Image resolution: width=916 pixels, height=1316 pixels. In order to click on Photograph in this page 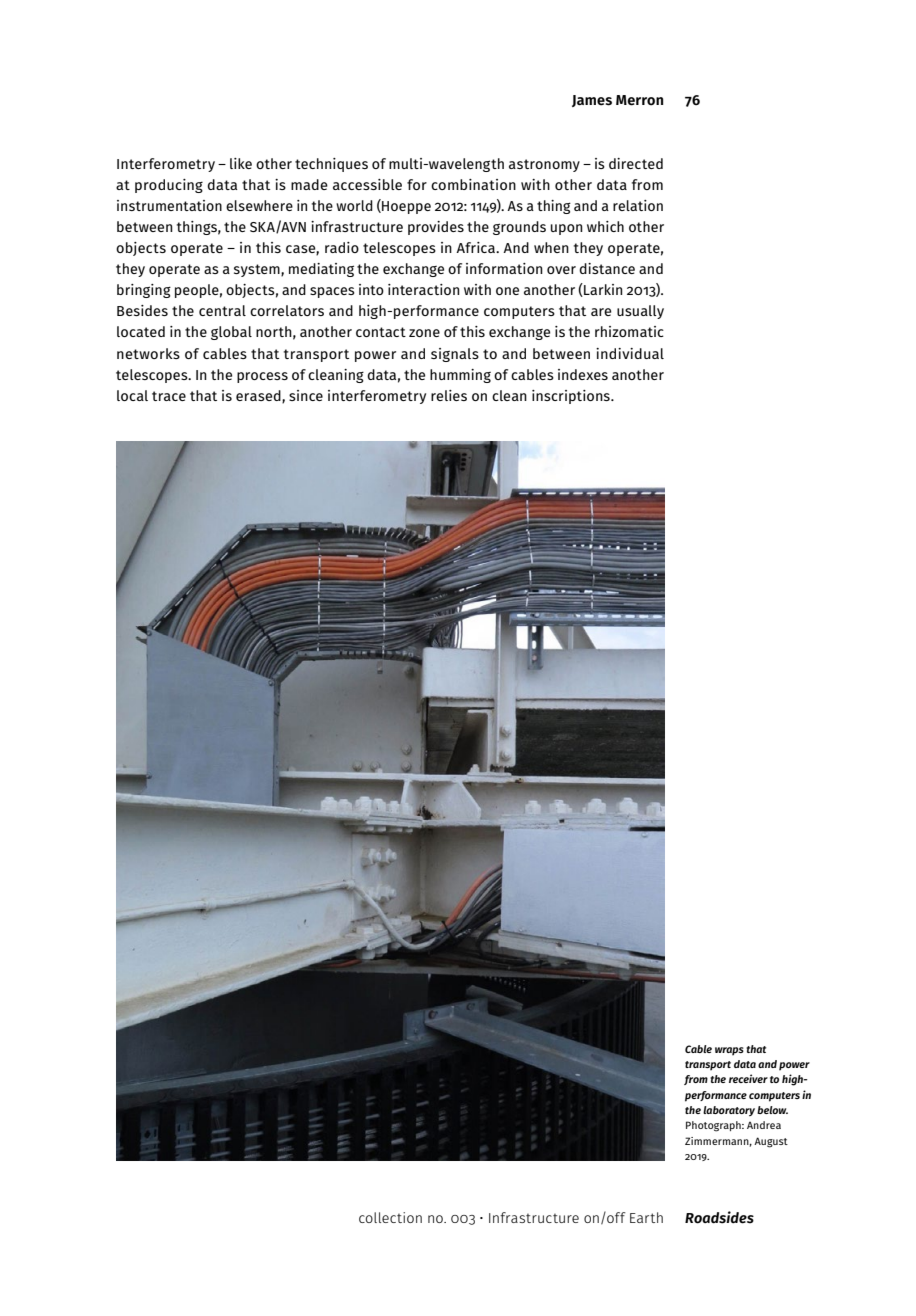, I will do `click(714, 1126)`.
